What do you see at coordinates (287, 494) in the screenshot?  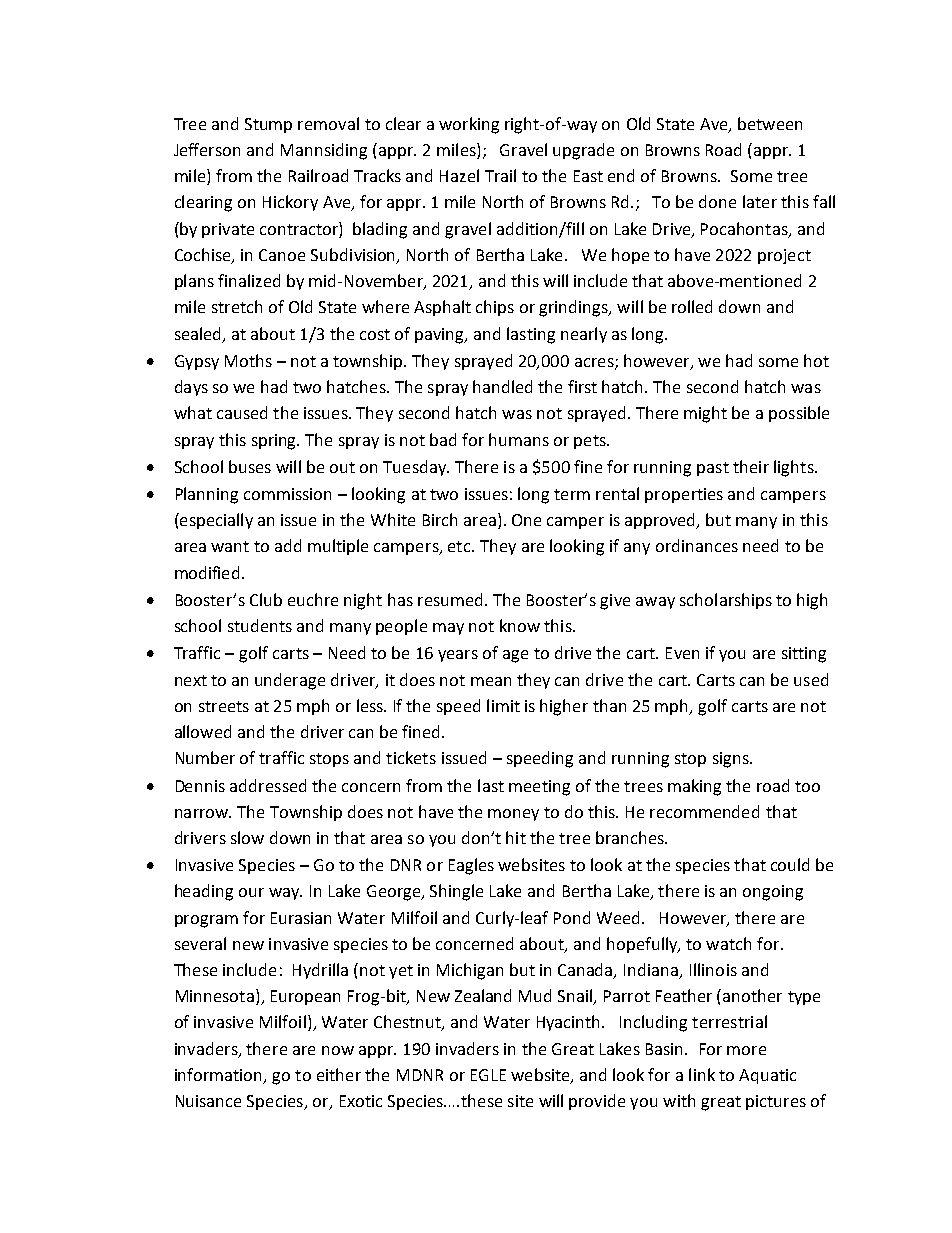 I see `commission` at bounding box center [287, 494].
